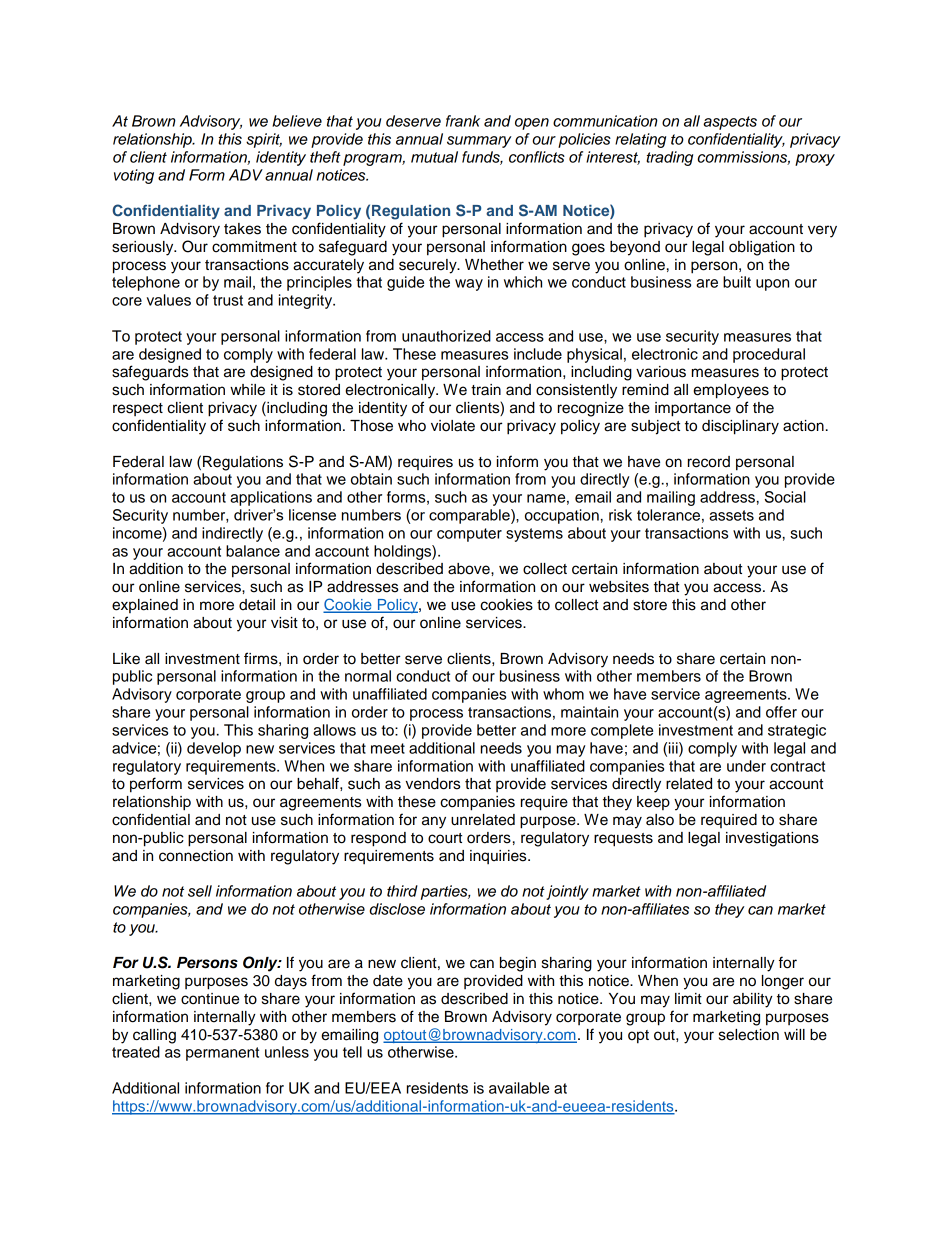  What do you see at coordinates (257, 605) in the document?
I see `detail` at bounding box center [257, 605].
